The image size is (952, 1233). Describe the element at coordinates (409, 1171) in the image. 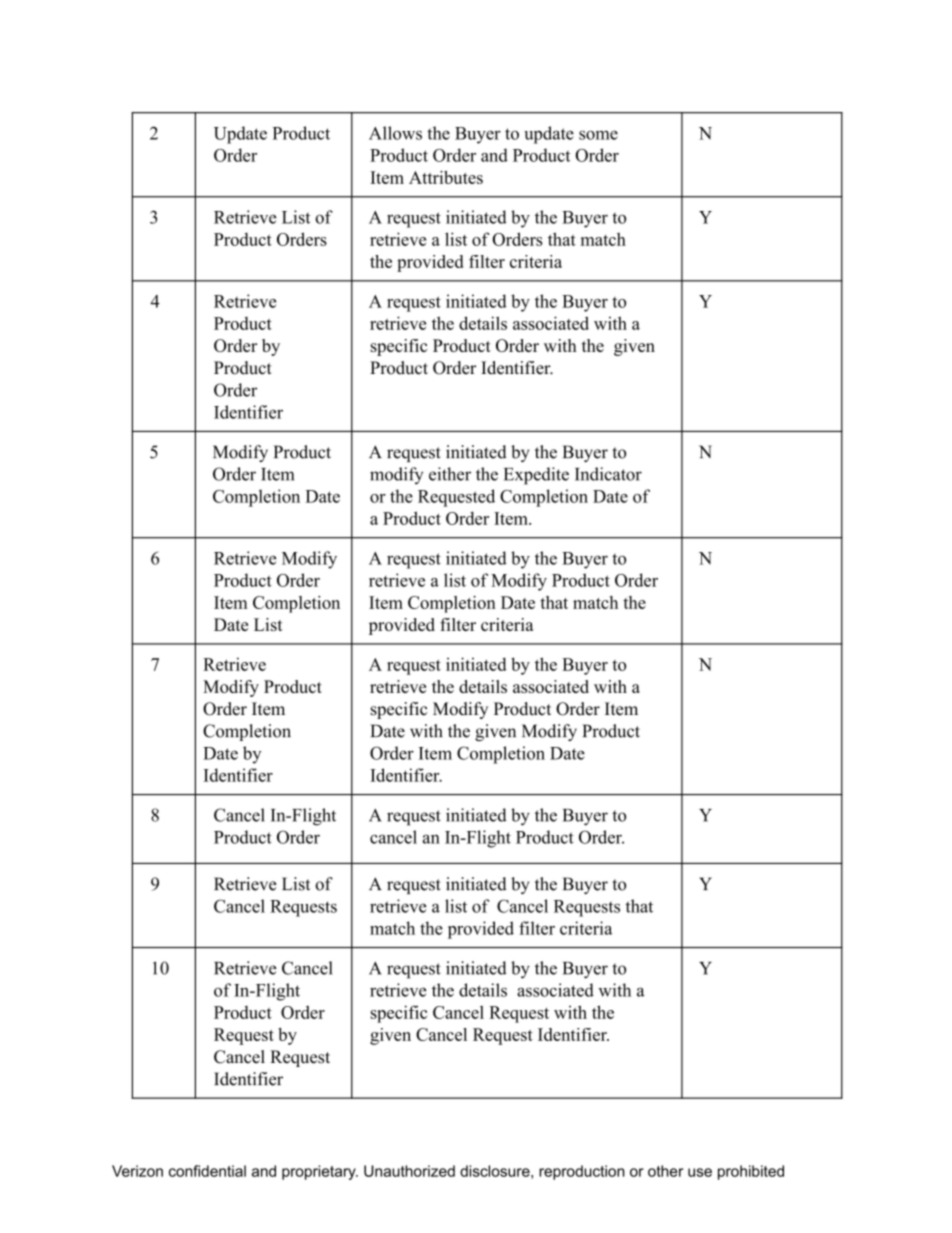

I see `Unauthorized` at that location.
